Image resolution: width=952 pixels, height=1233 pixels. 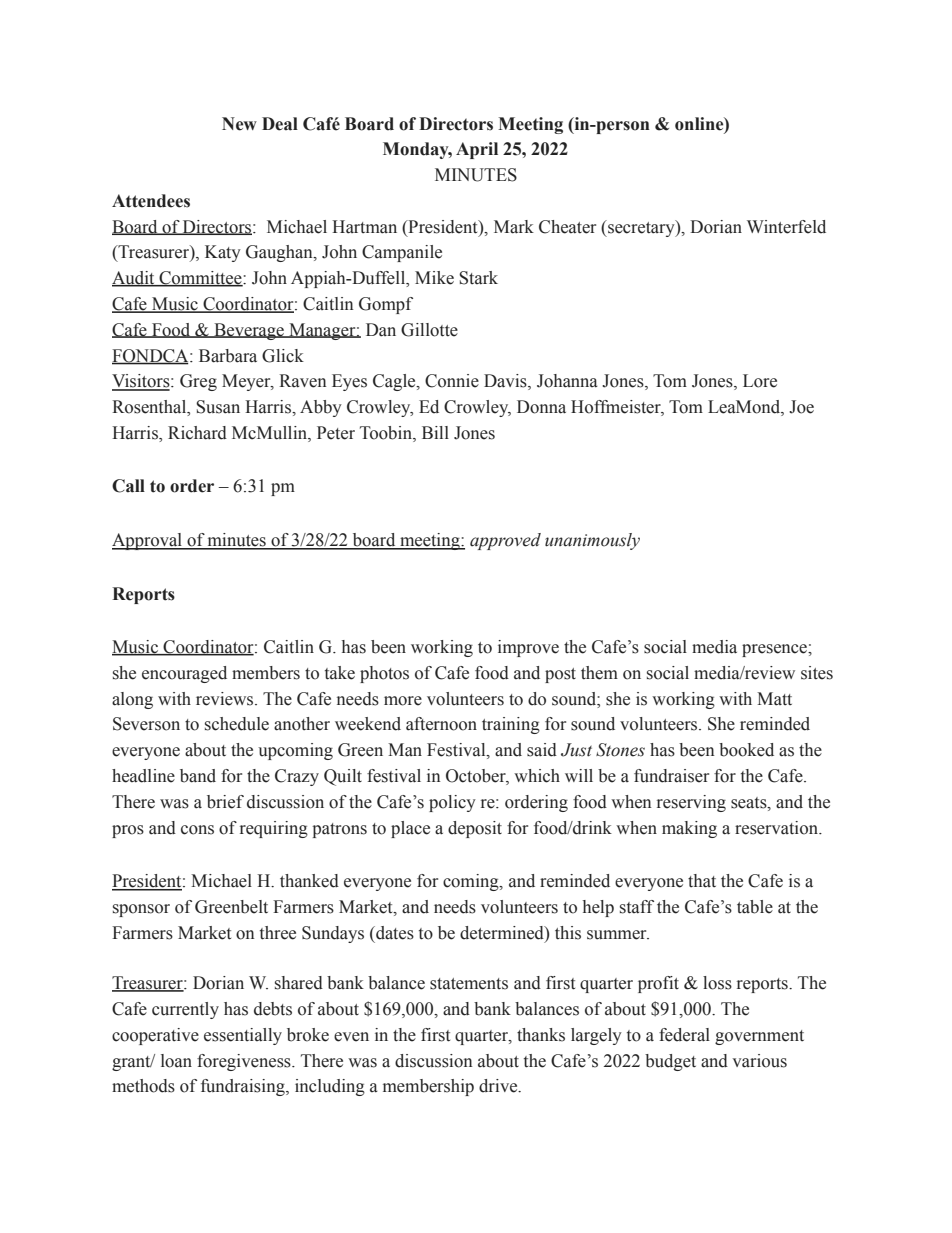 What do you see at coordinates (505, 541) in the document?
I see `approved` at bounding box center [505, 541].
